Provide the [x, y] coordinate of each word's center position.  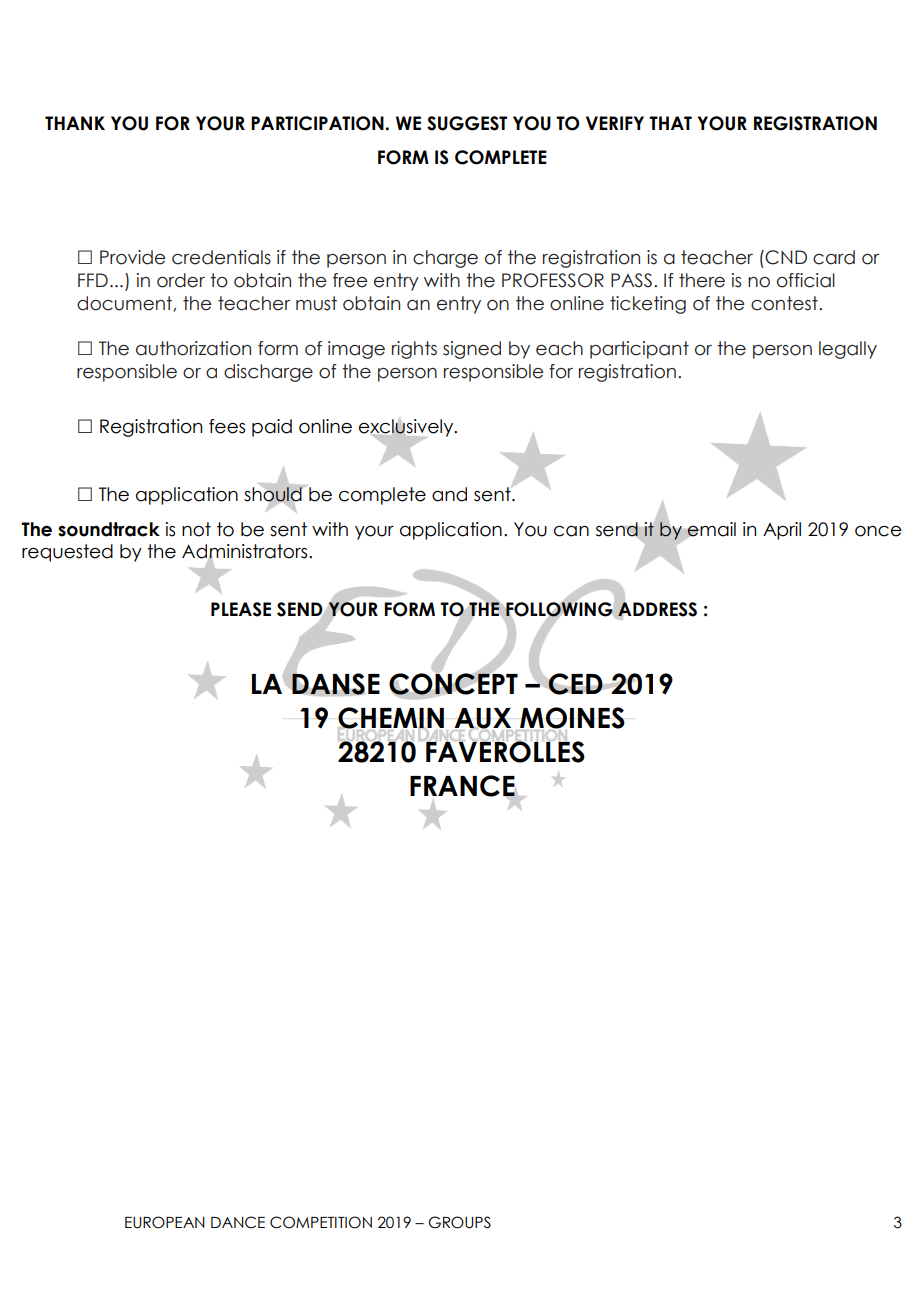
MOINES [571, 719]
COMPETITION [321, 1222]
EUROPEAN [165, 1222]
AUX [482, 719]
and [449, 494]
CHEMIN [391, 719]
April [782, 531]
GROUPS [459, 1222]
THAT [670, 123]
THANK [75, 123]
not [196, 529]
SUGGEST [467, 123]
